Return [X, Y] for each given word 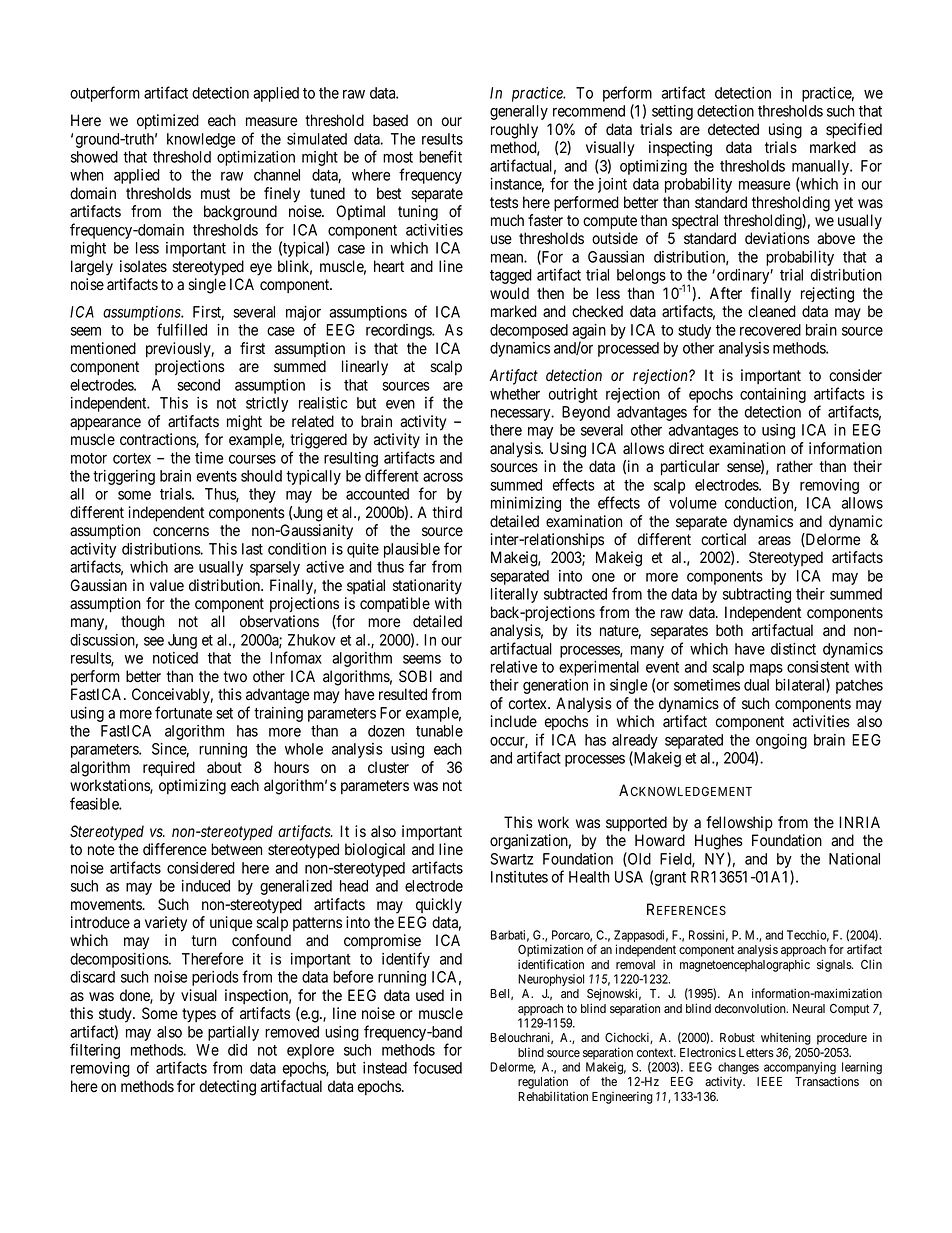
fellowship [739, 823]
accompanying [800, 1068]
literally [514, 595]
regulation [543, 1084]
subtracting [757, 595]
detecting [228, 1088]
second [198, 385]
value [167, 585]
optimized [168, 122]
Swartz [512, 859]
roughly [514, 131]
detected [733, 129]
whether [515, 394]
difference [175, 849]
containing [773, 395]
